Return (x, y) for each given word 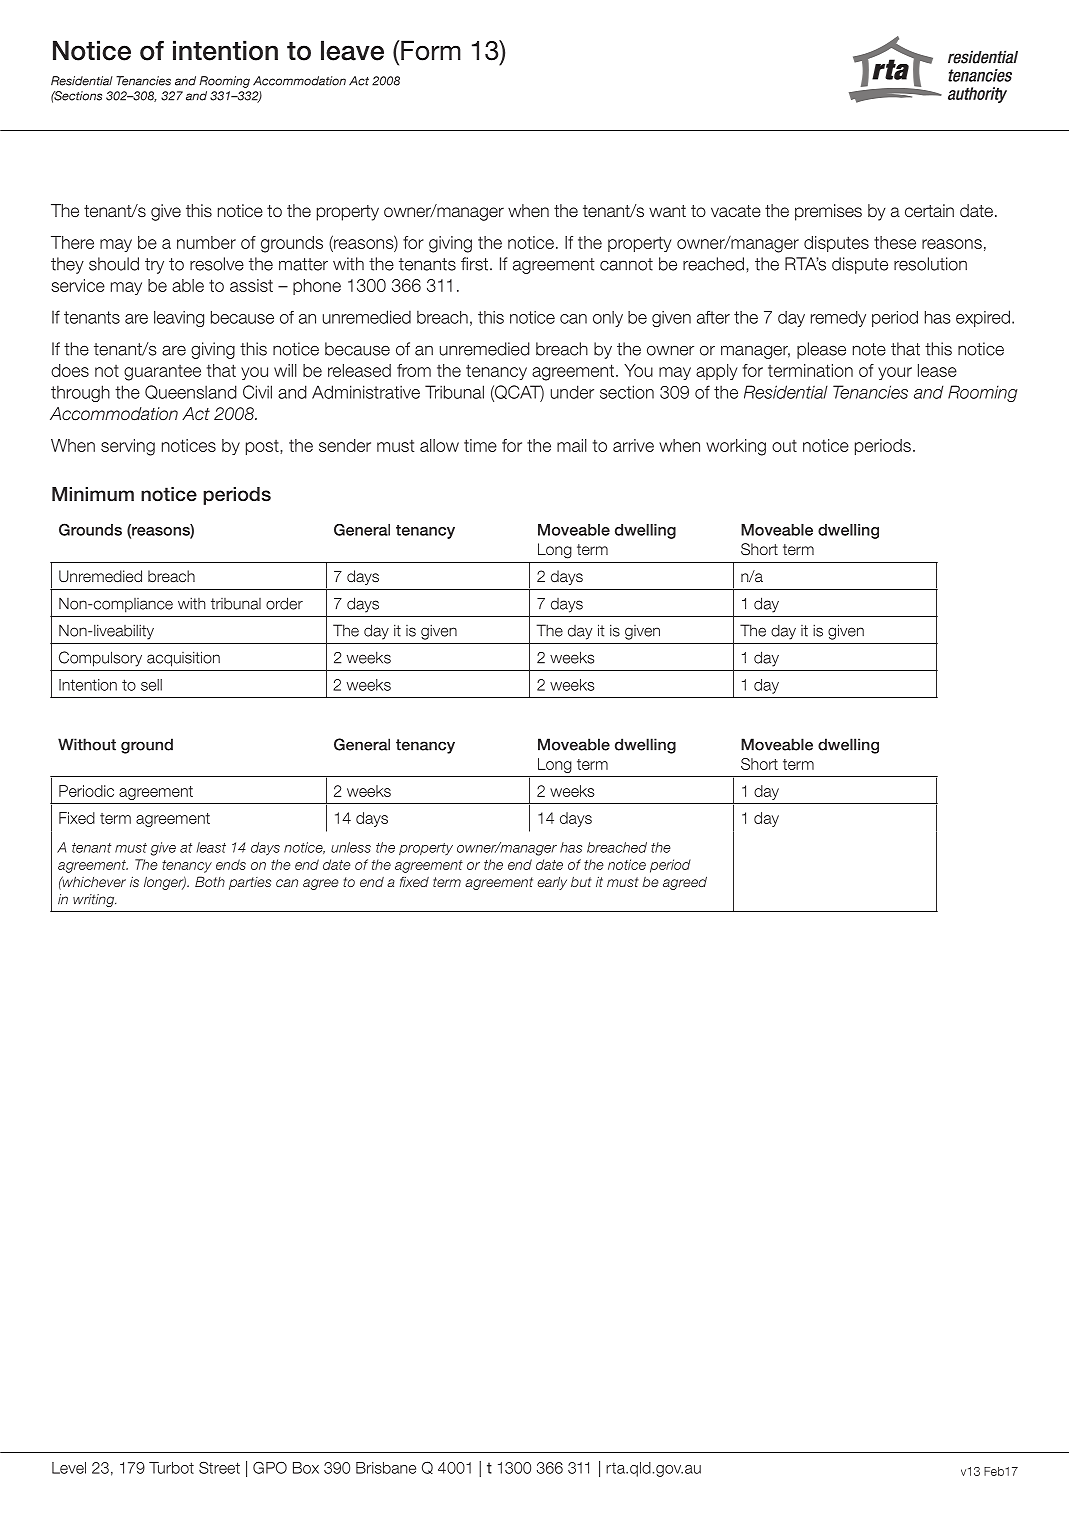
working (736, 447)
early (552, 883)
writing (94, 900)
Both (210, 881)
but (581, 881)
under (572, 392)
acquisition (183, 659)
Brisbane (386, 1468)
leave (352, 50)
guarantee (162, 373)
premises (828, 212)
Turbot (171, 1468)
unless (351, 847)
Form (431, 50)
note (869, 349)
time (480, 445)
